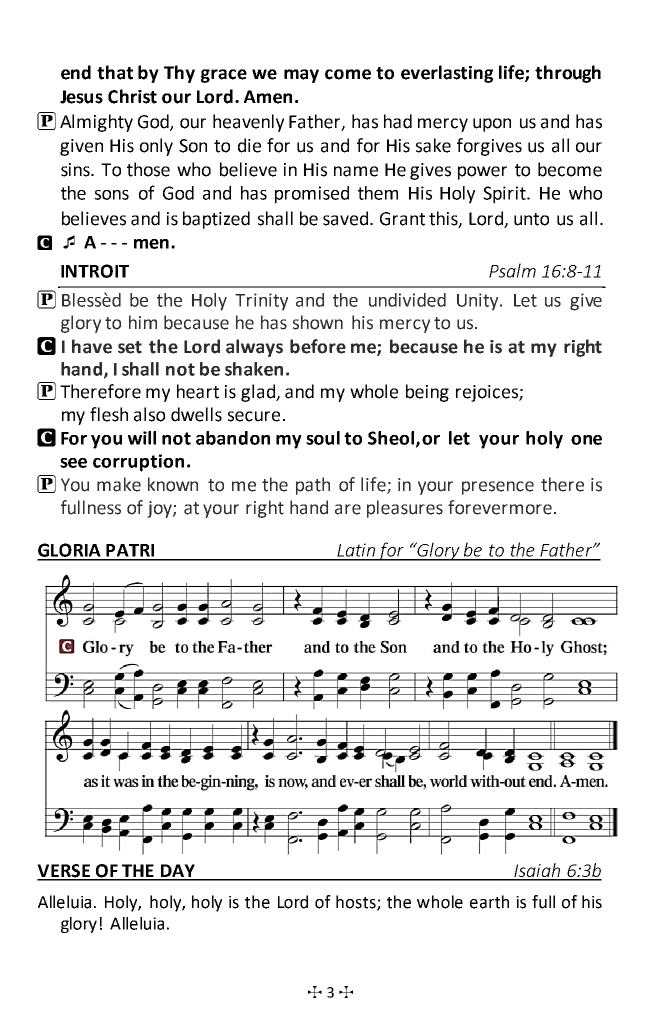 The height and width of the document is (1025, 663). Describe the element at coordinates (112, 195) in the document. I see `sons` at that location.
